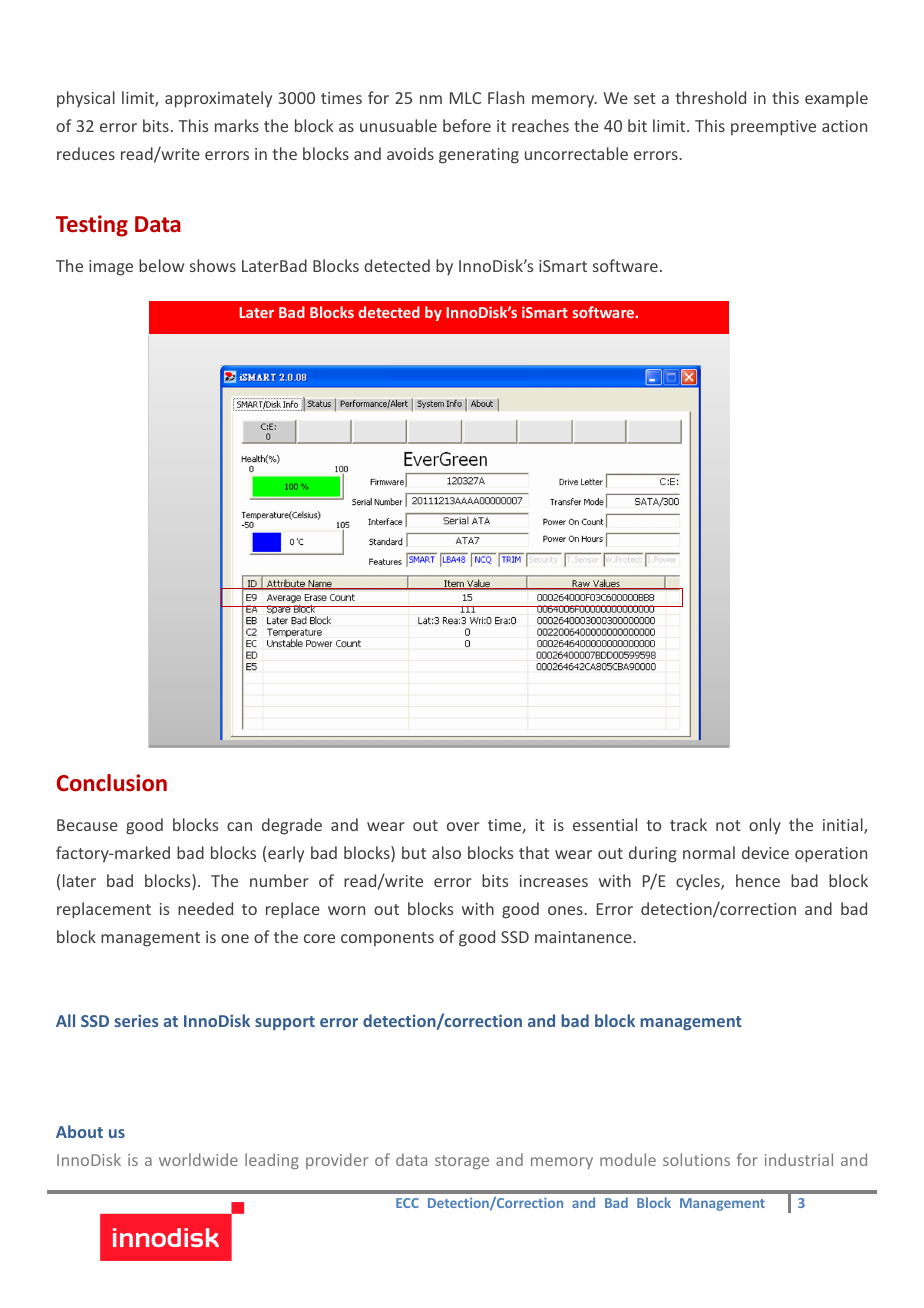  Describe the element at coordinates (462, 1162) in the image. I see `storage` at that location.
